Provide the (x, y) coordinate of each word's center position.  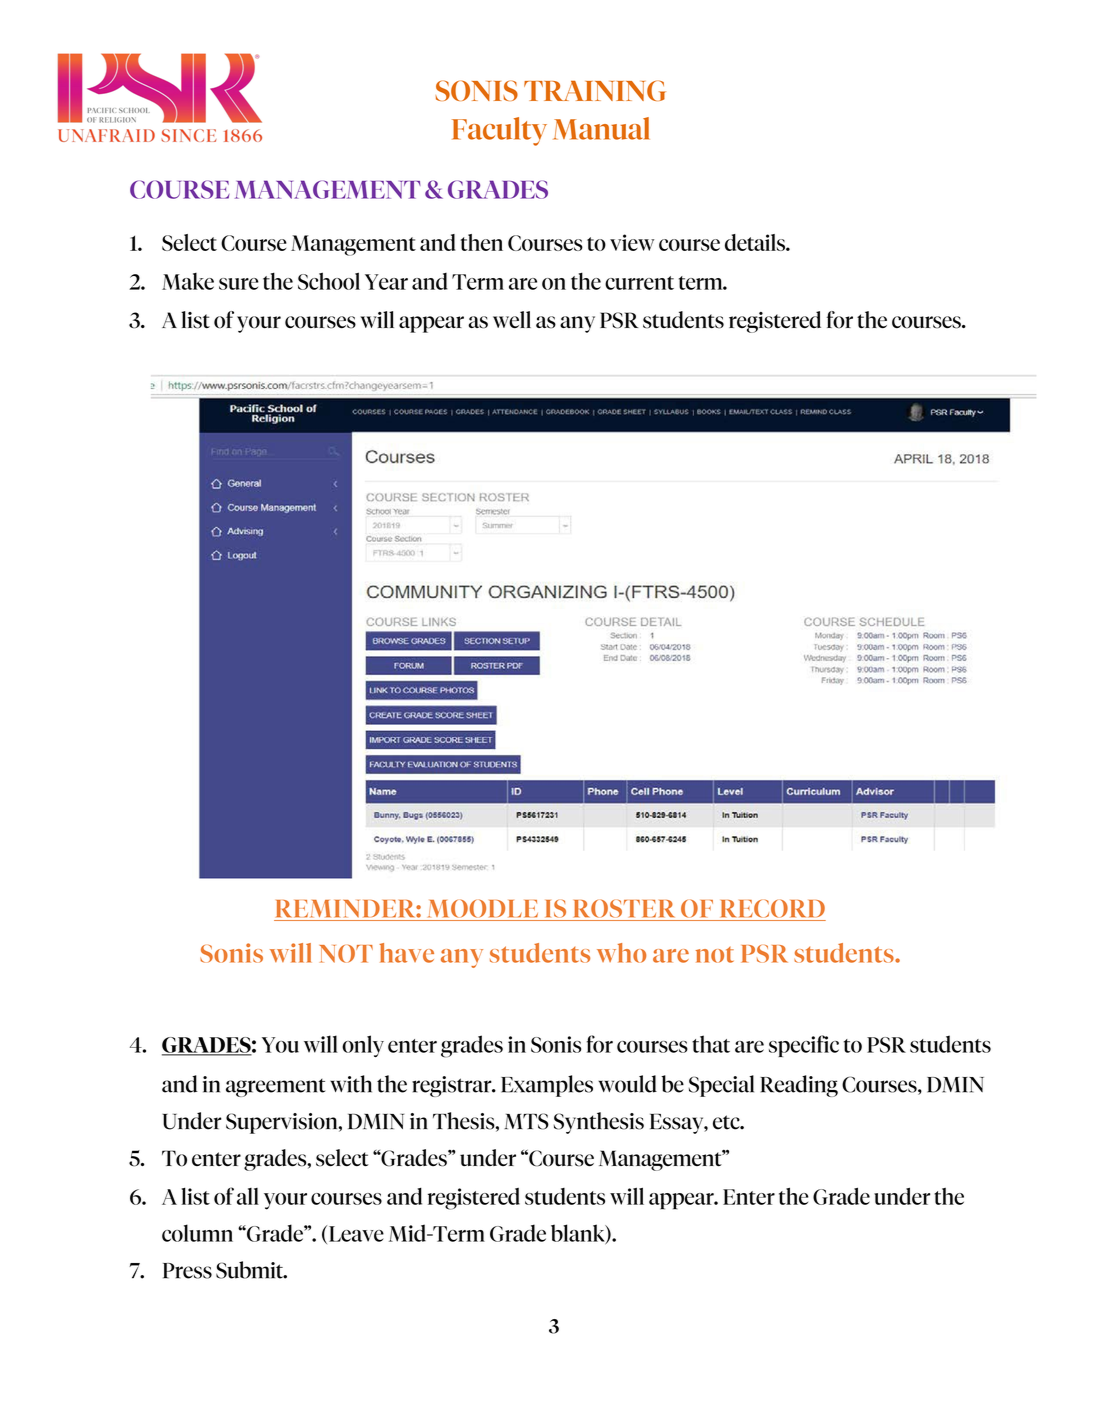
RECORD (773, 908)
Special (721, 1086)
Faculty (499, 131)
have (406, 953)
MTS (526, 1121)
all (248, 1196)
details (756, 242)
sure (239, 284)
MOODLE (483, 908)
